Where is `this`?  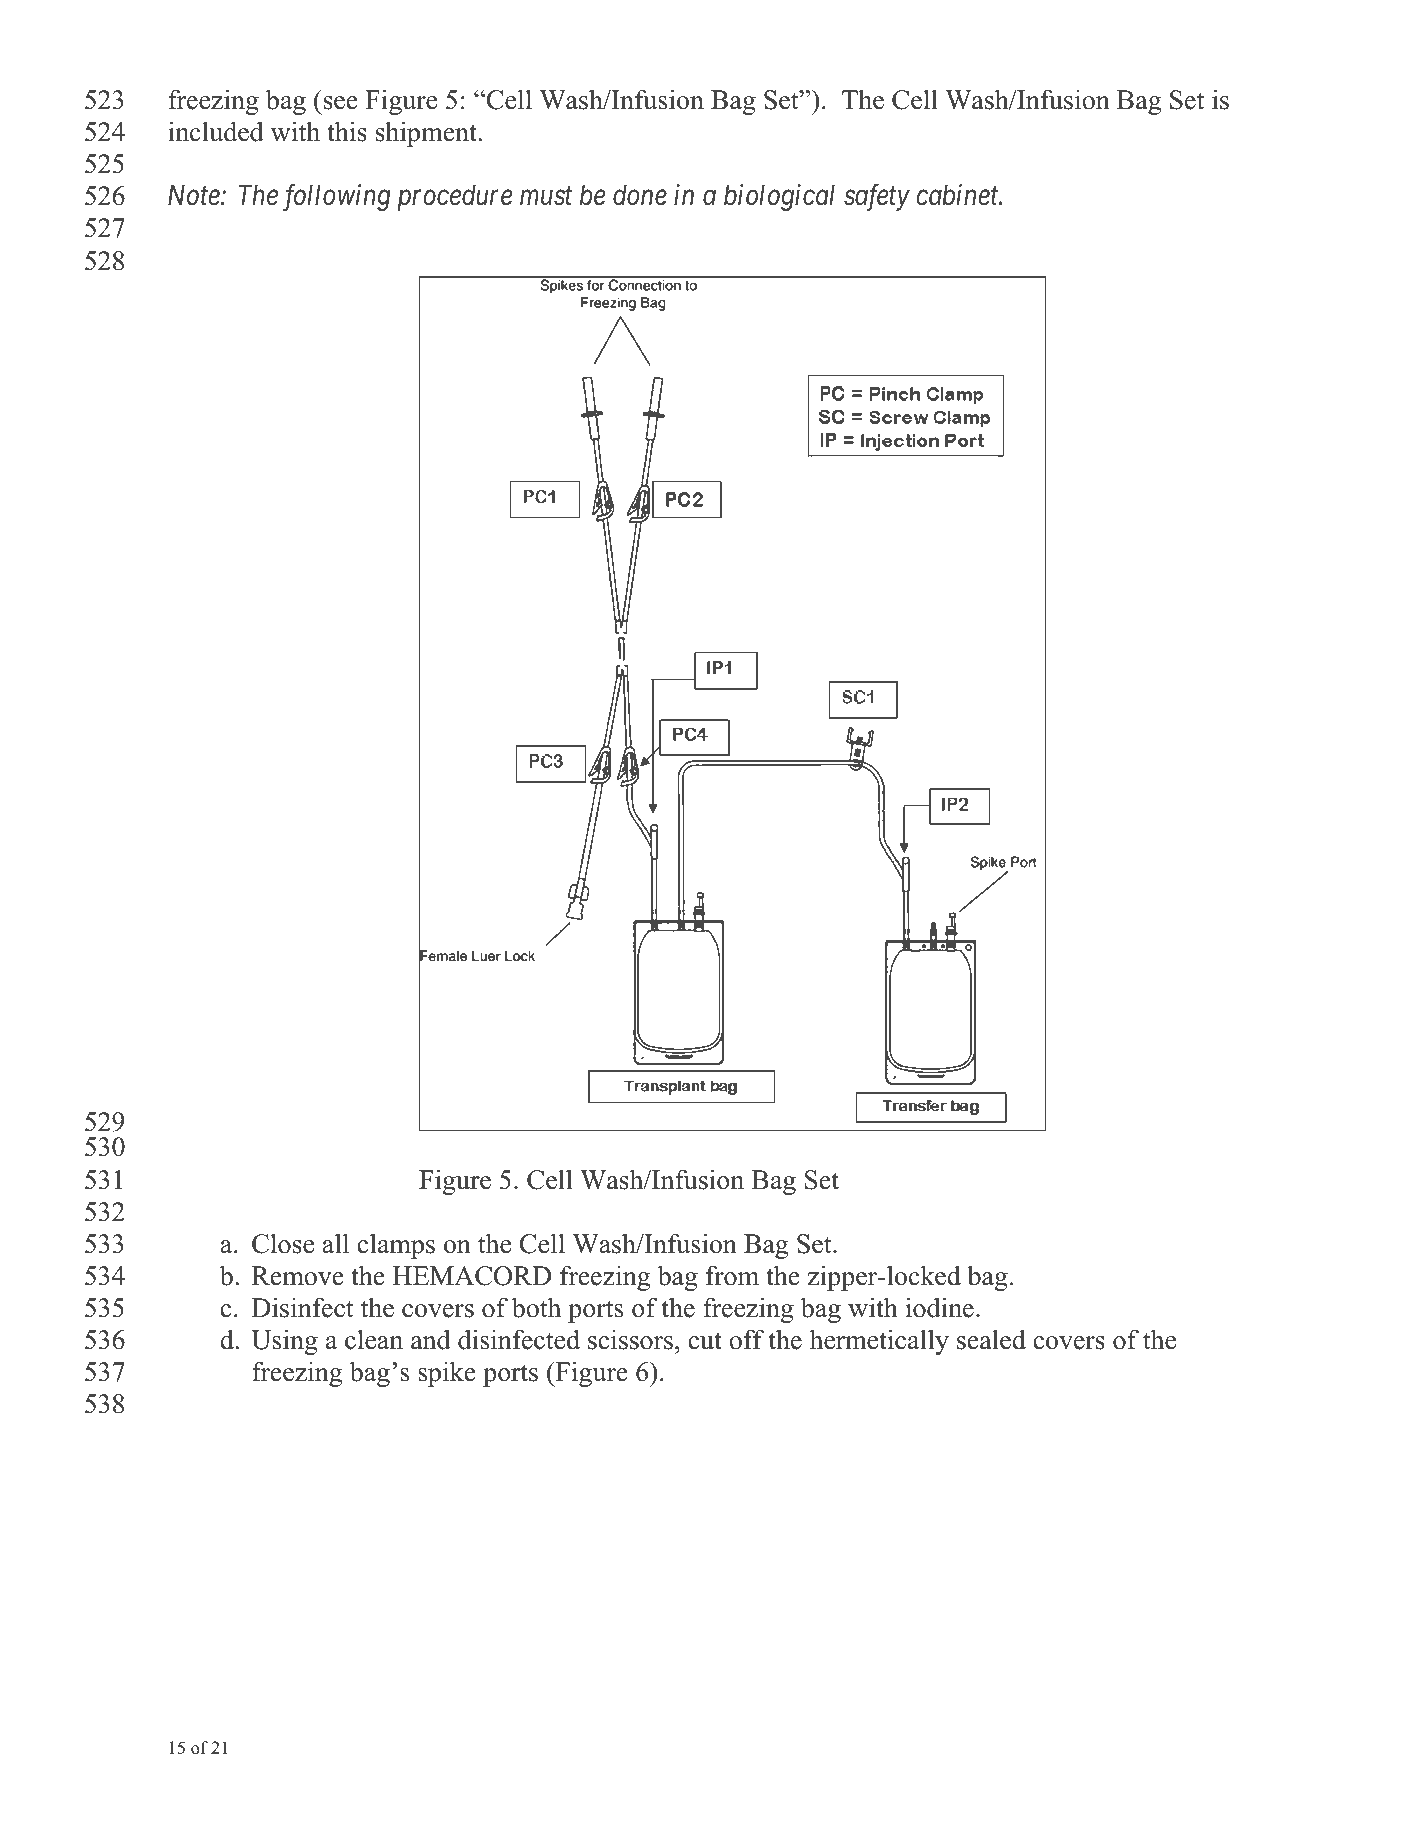
this is located at coordinates (347, 131).
